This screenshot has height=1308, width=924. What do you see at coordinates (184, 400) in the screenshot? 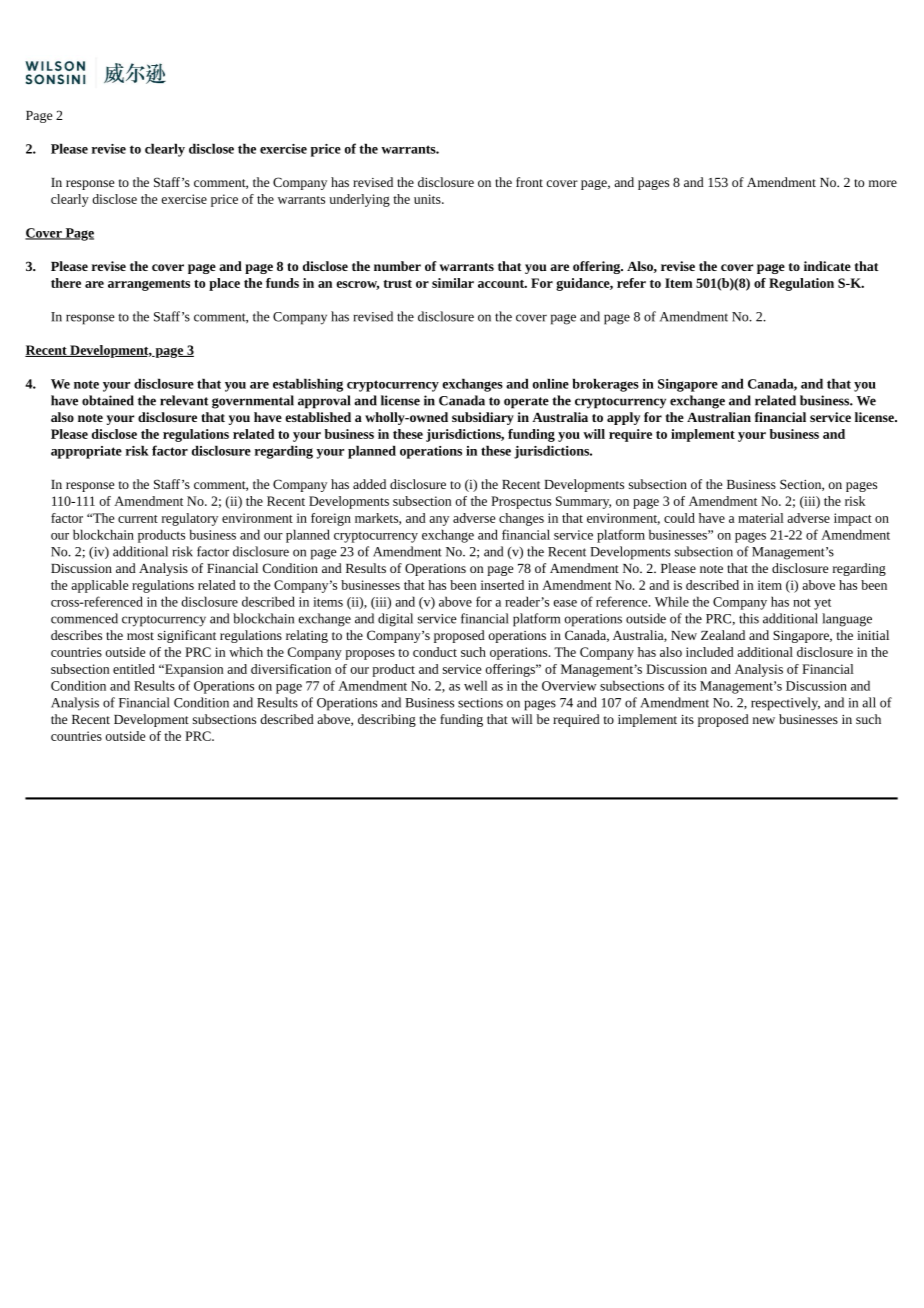
I see `relevant` at bounding box center [184, 400].
